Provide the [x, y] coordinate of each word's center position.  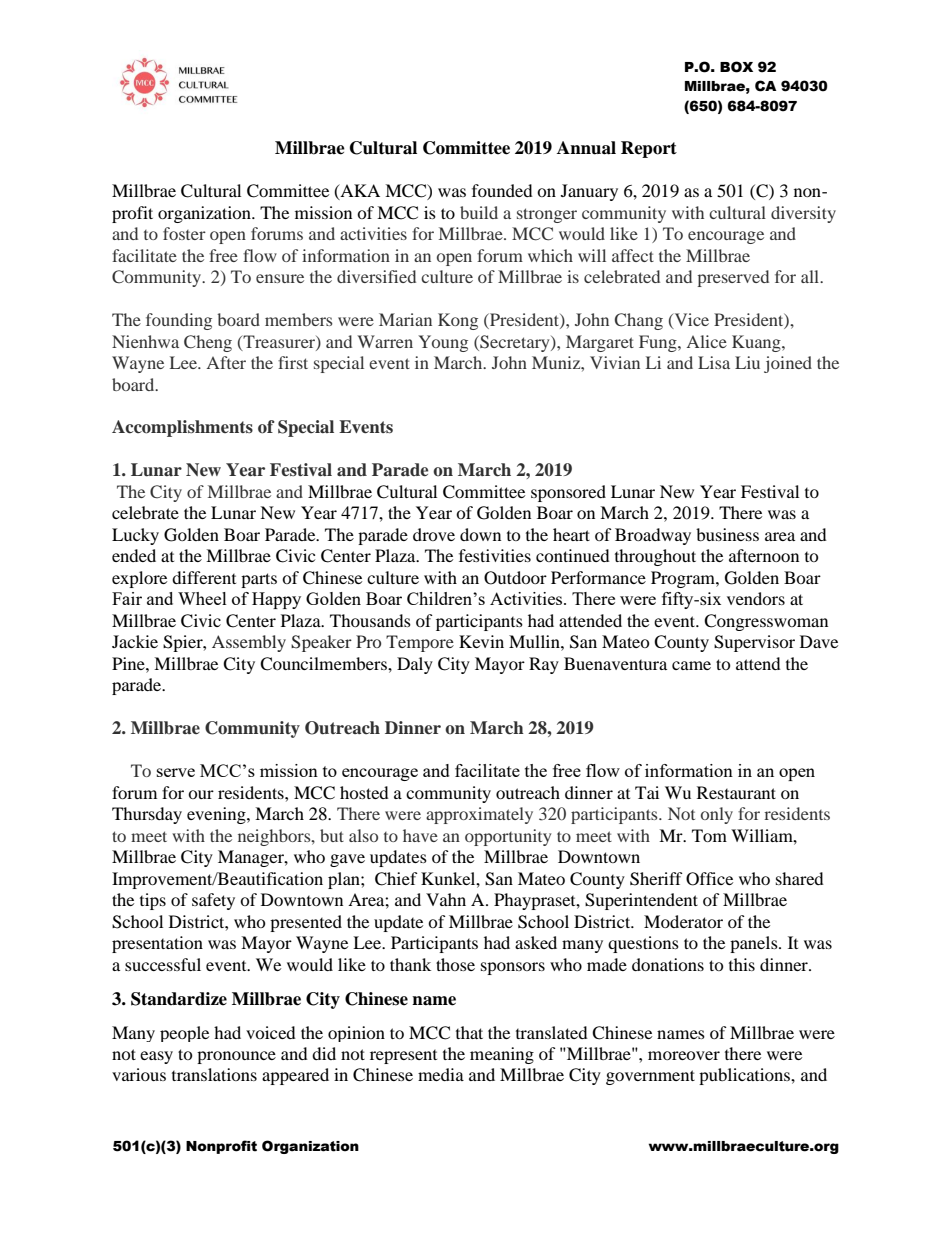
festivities [495, 555]
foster [184, 233]
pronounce [236, 1057]
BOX [736, 67]
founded [502, 190]
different [204, 577]
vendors [756, 598]
